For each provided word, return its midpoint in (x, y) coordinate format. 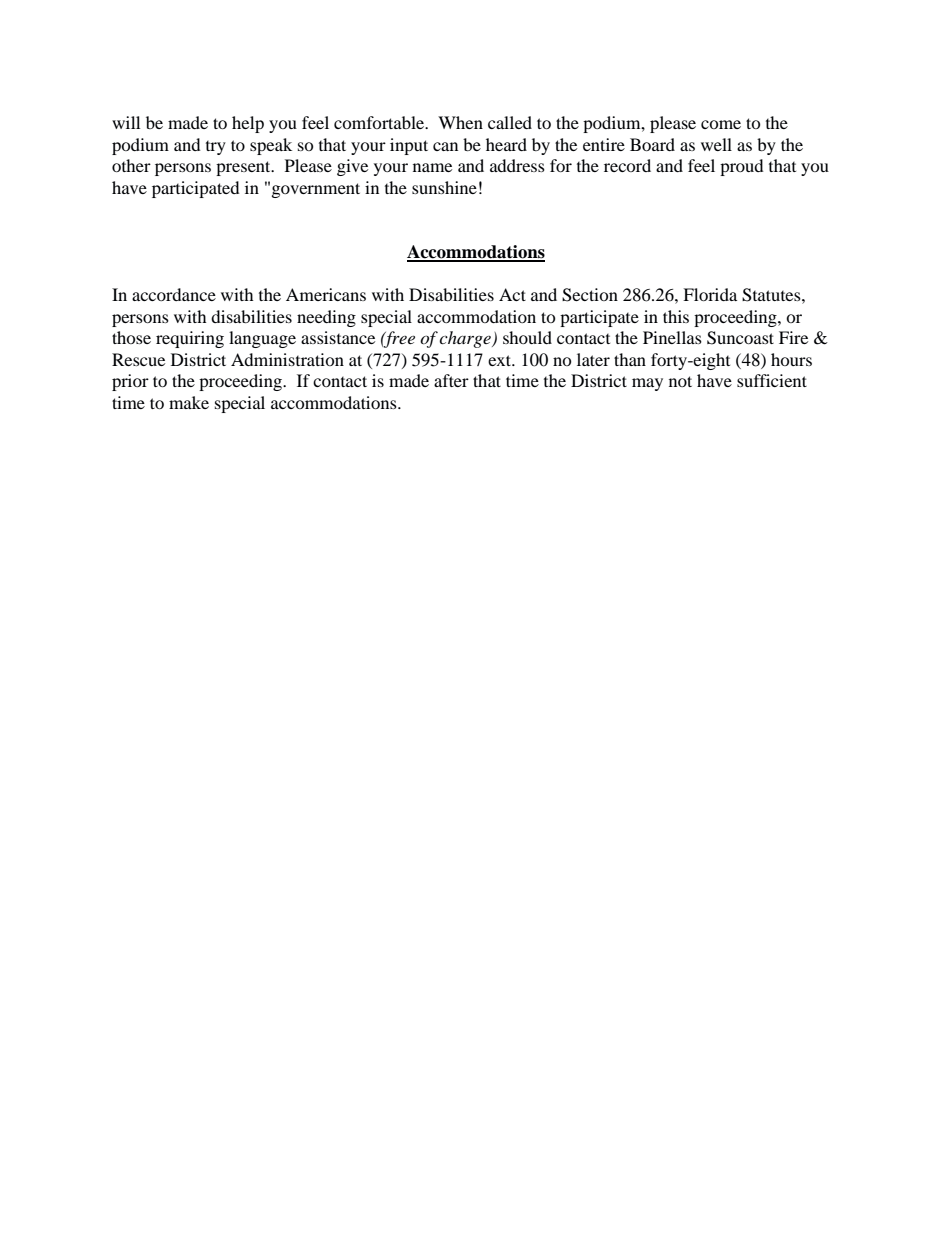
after (451, 380)
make (189, 402)
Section (590, 295)
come (721, 124)
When (460, 122)
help (248, 124)
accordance (174, 294)
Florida (710, 294)
